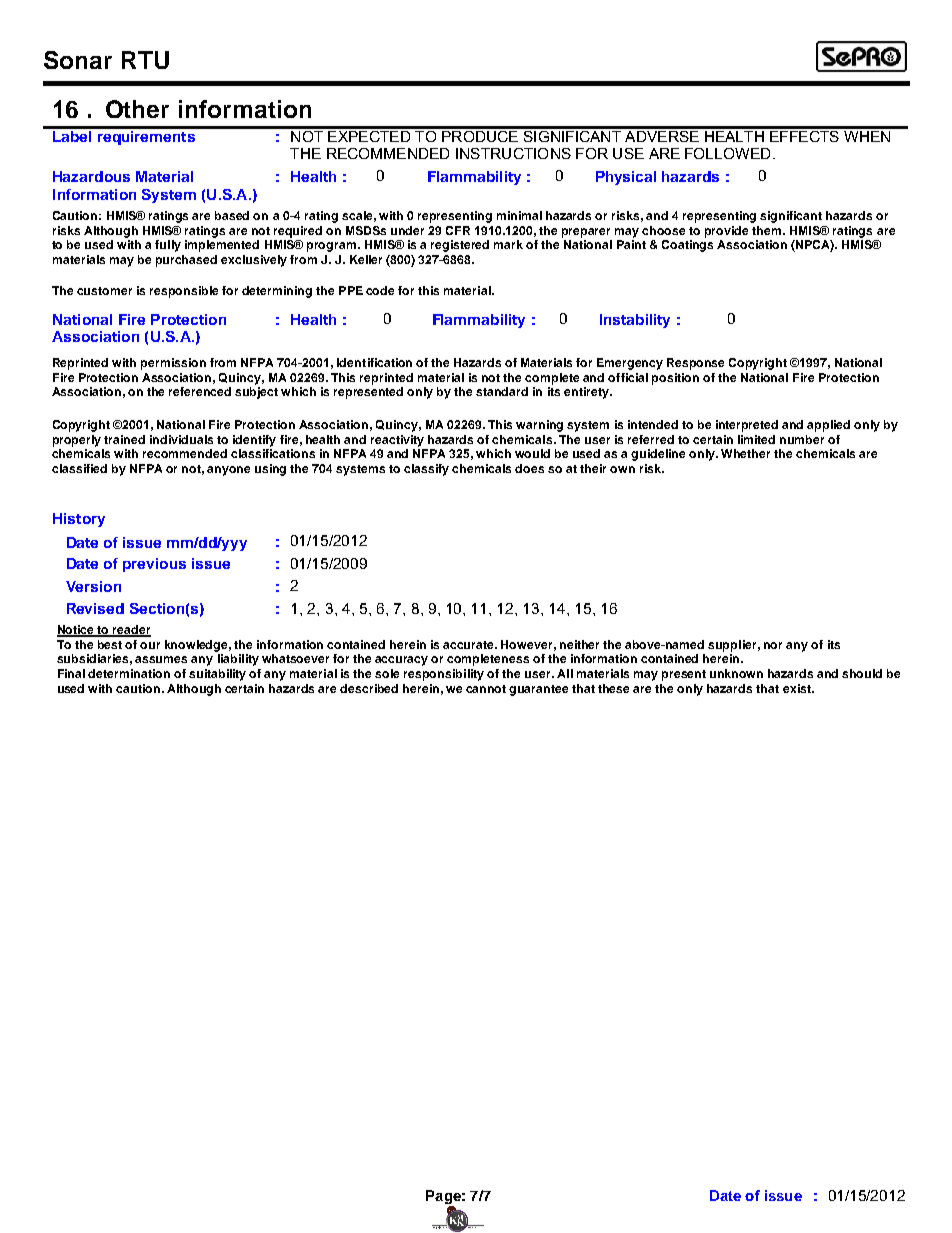  Describe the element at coordinates (726, 232) in the image. I see `provide` at that location.
